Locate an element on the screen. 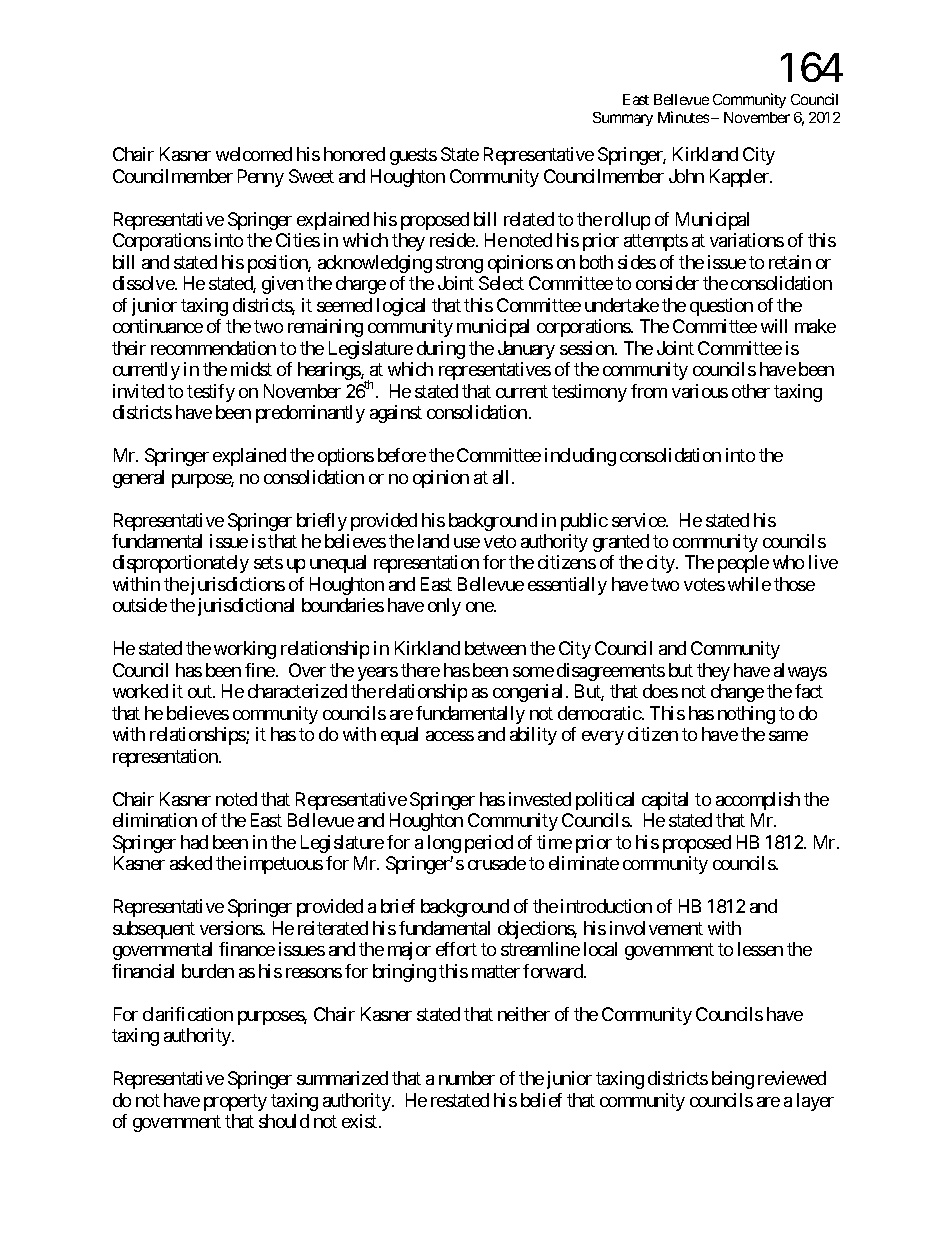 This screenshot has height=1233, width=952. property is located at coordinates (235, 1102).
